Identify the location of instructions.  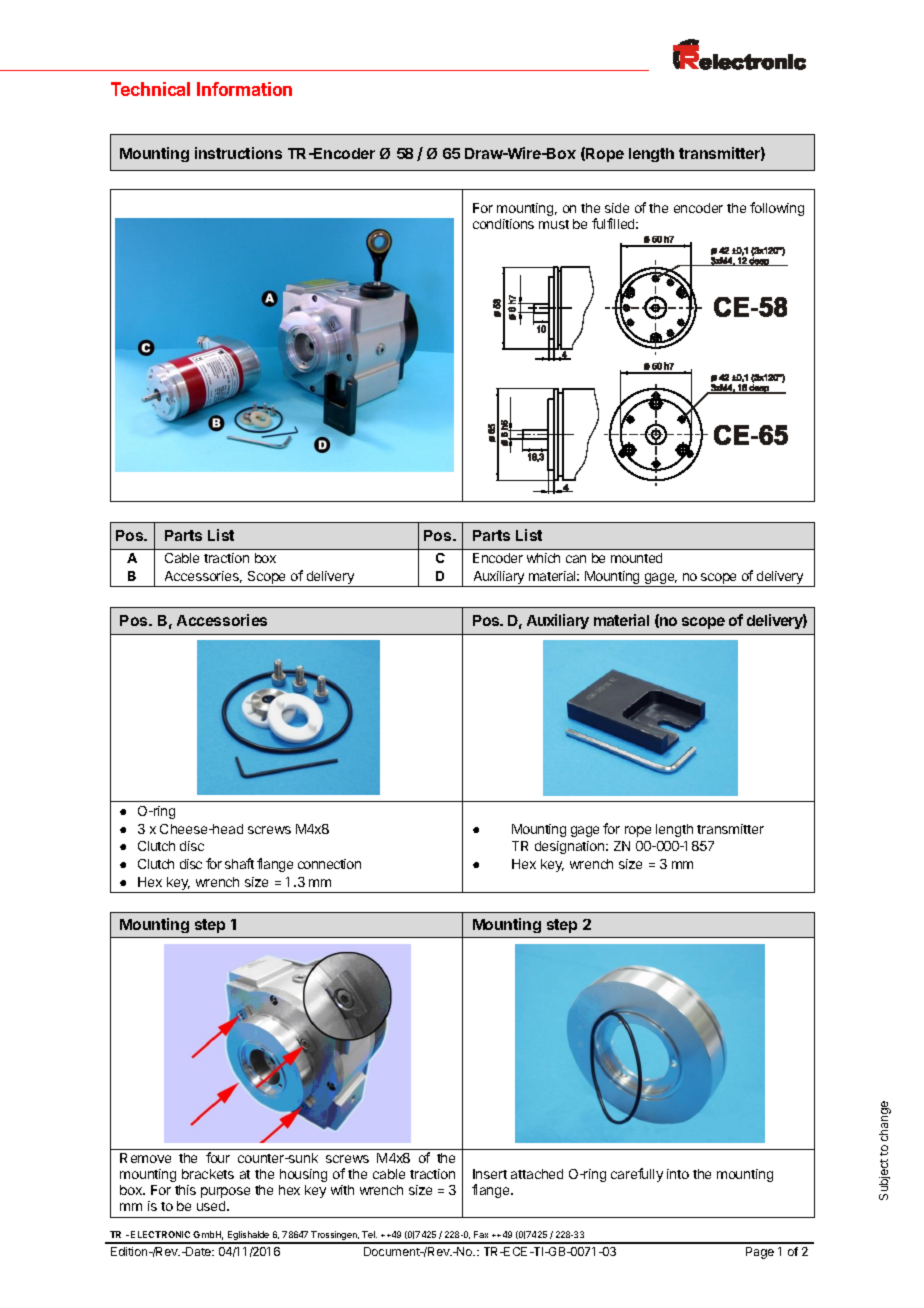
(238, 153).
